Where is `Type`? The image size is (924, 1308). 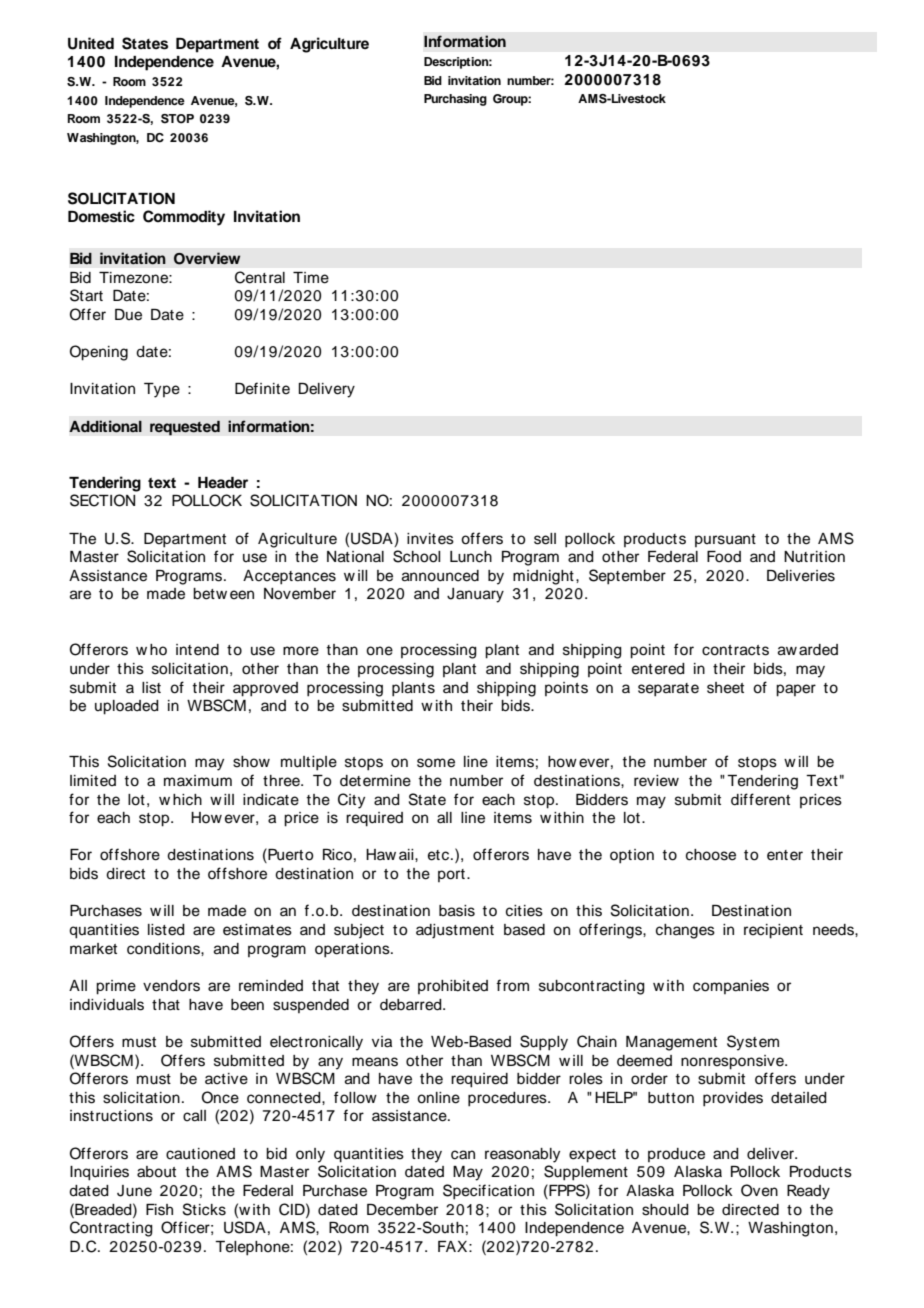
Type is located at coordinates (162, 390).
